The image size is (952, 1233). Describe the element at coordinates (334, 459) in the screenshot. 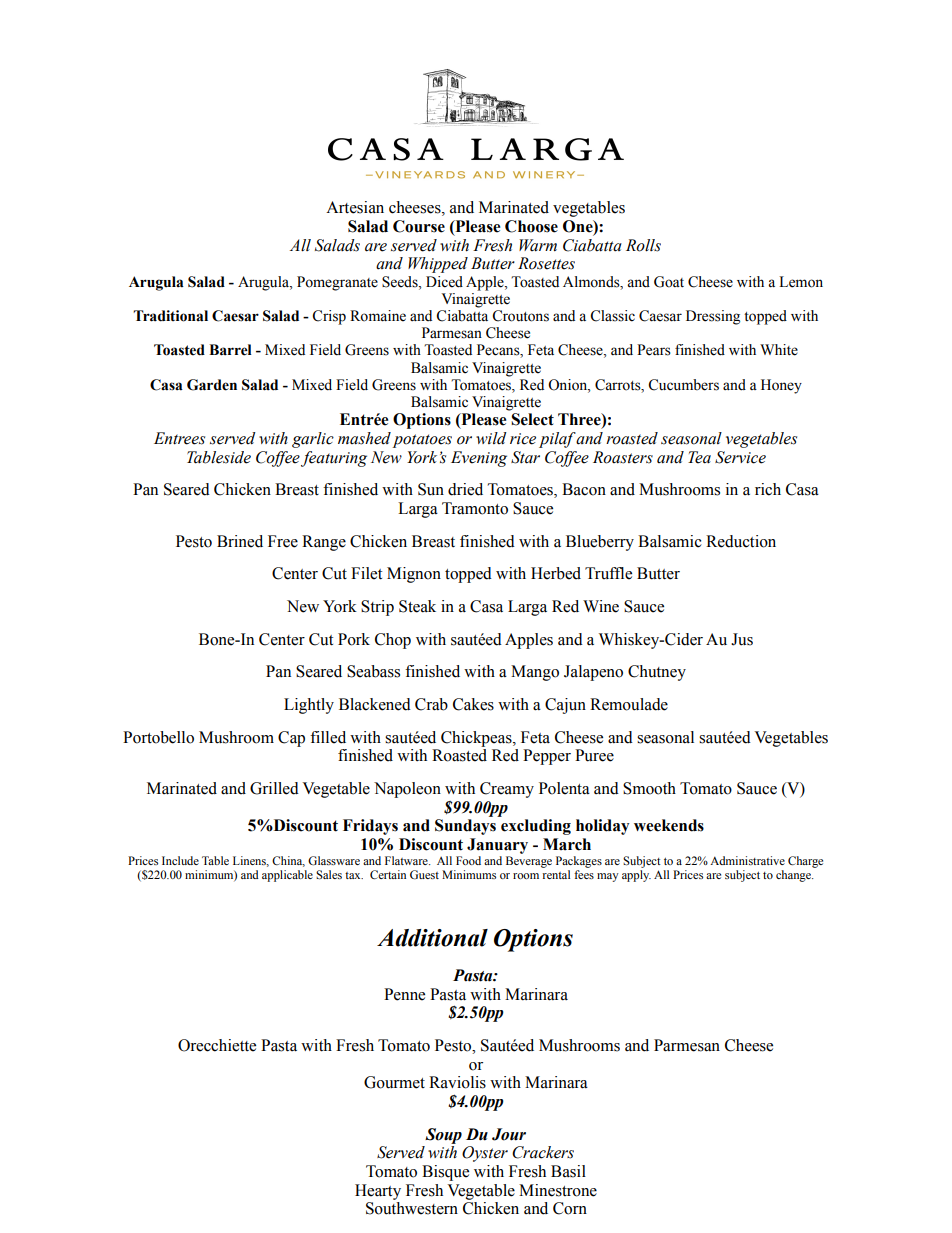

I see `featuring` at that location.
